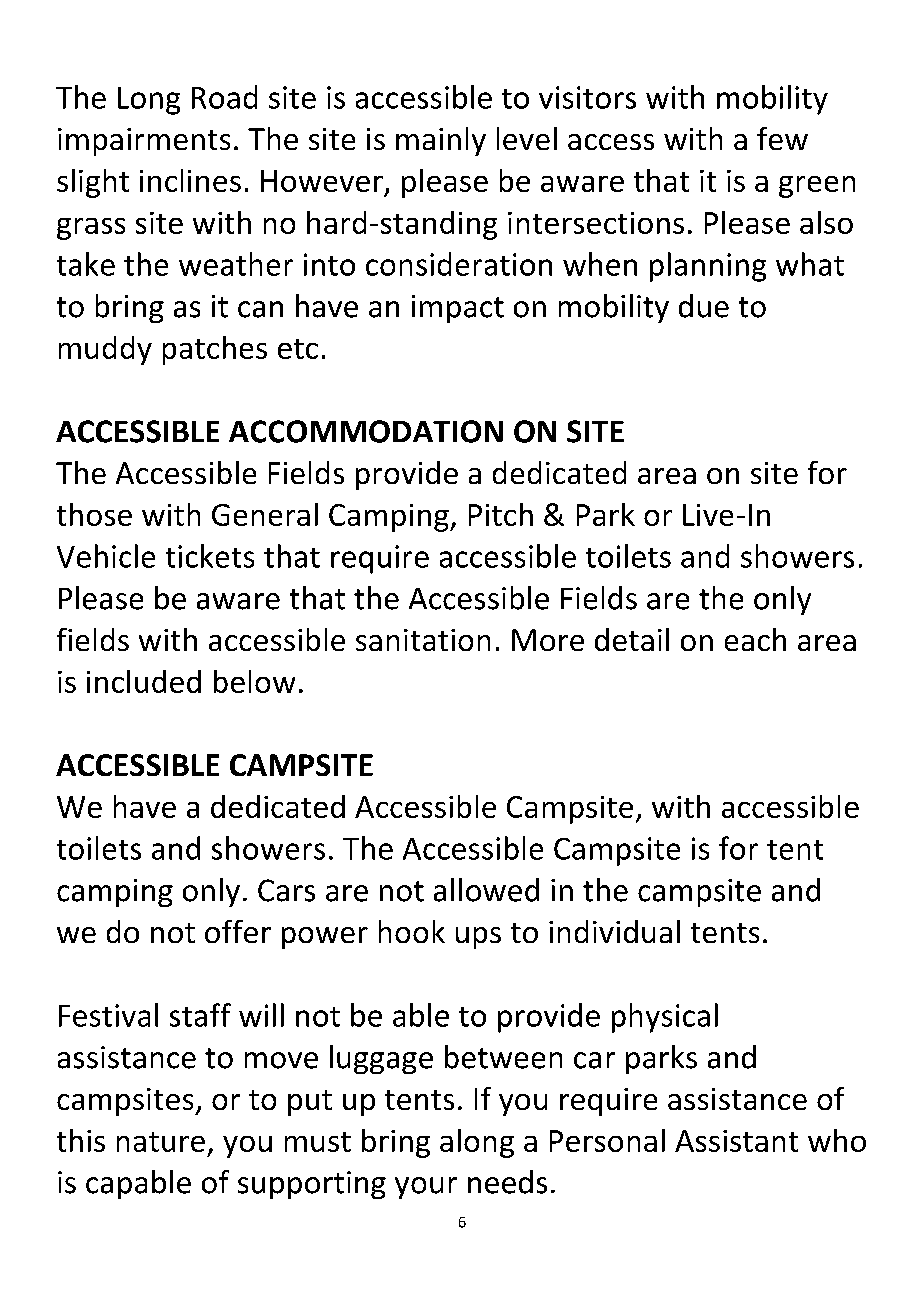  I want to click on each, so click(755, 639).
